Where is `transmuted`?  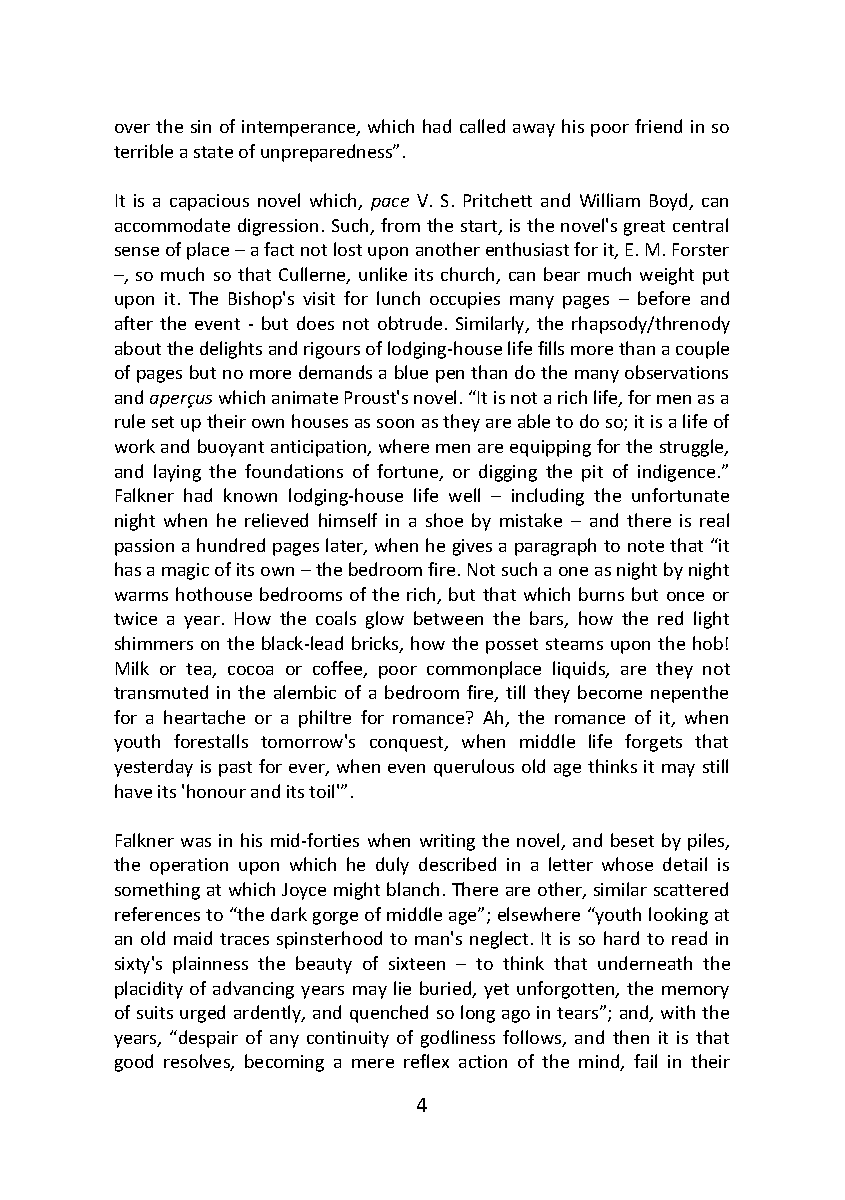
transmuted is located at coordinates (161, 692).
